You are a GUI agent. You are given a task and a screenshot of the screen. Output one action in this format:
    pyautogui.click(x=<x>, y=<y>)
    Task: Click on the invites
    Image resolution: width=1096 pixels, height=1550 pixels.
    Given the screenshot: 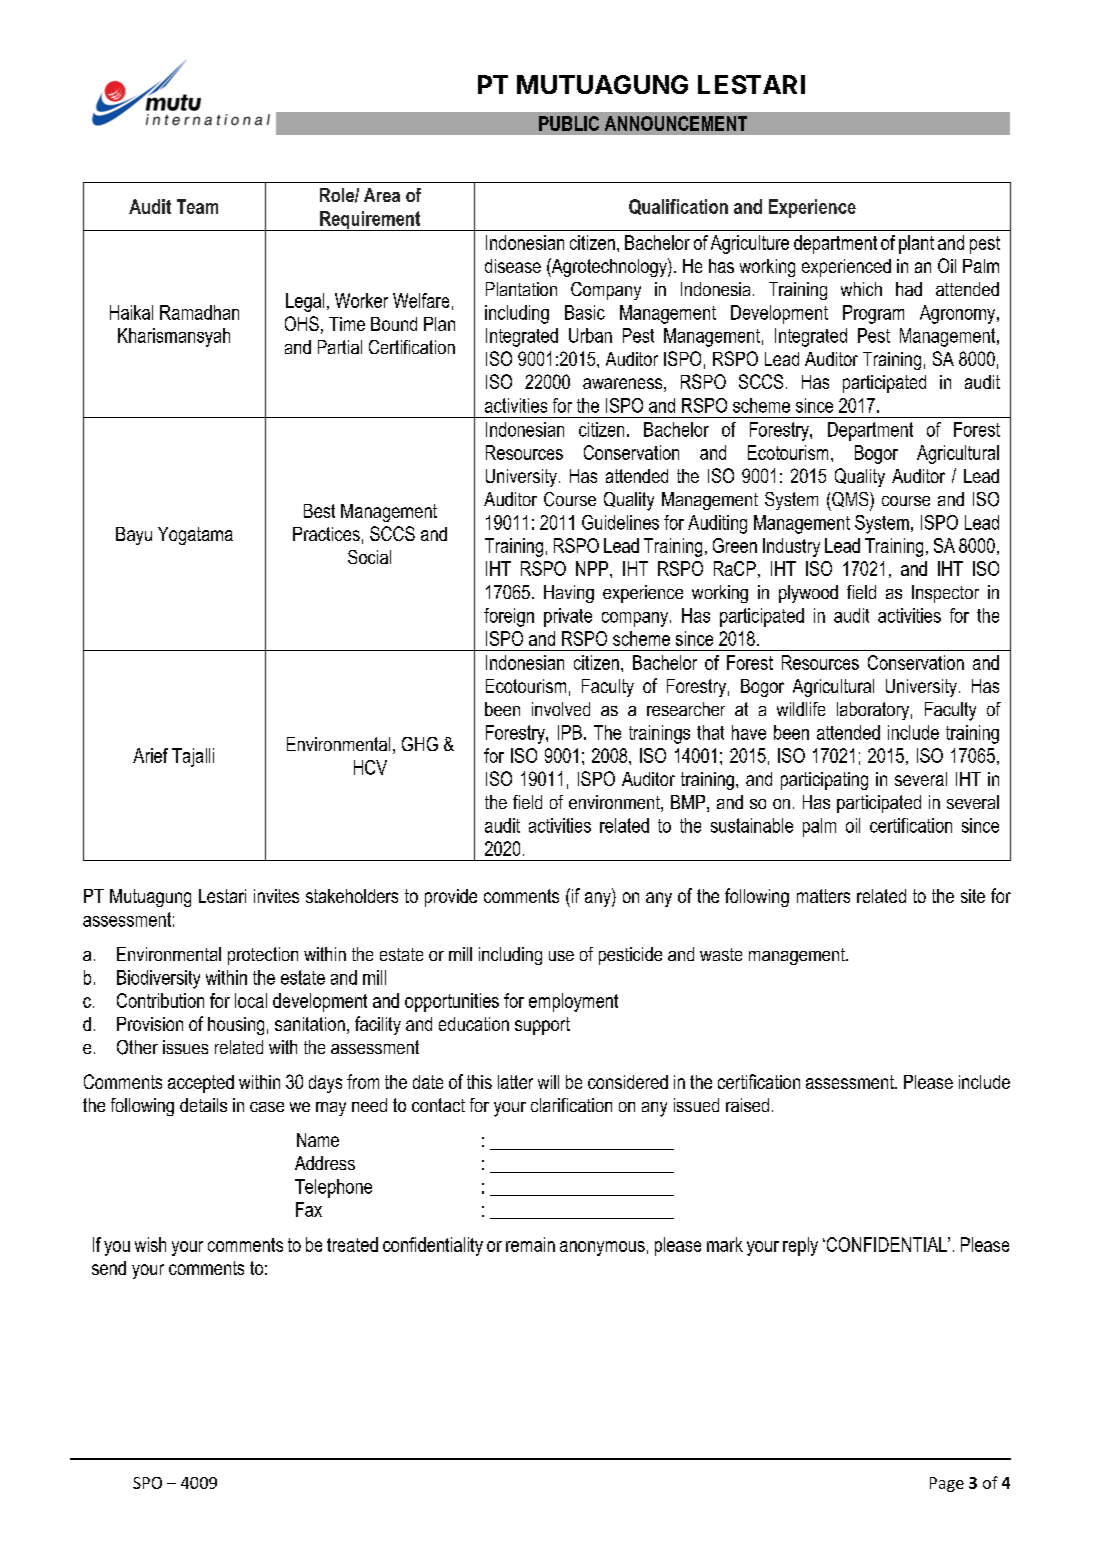 What is the action you would take?
    pyautogui.click(x=276, y=896)
